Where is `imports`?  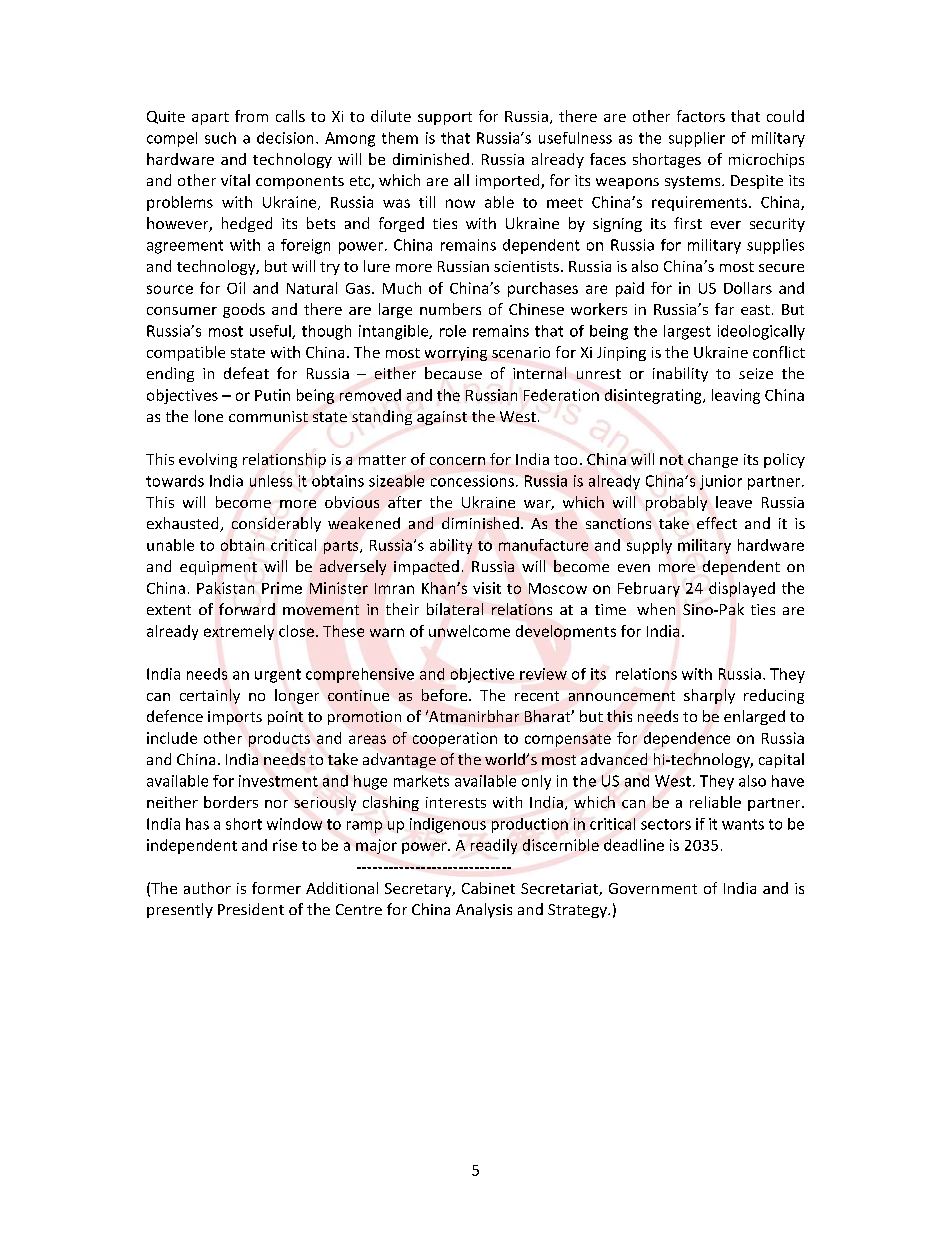
imports is located at coordinates (235, 718).
